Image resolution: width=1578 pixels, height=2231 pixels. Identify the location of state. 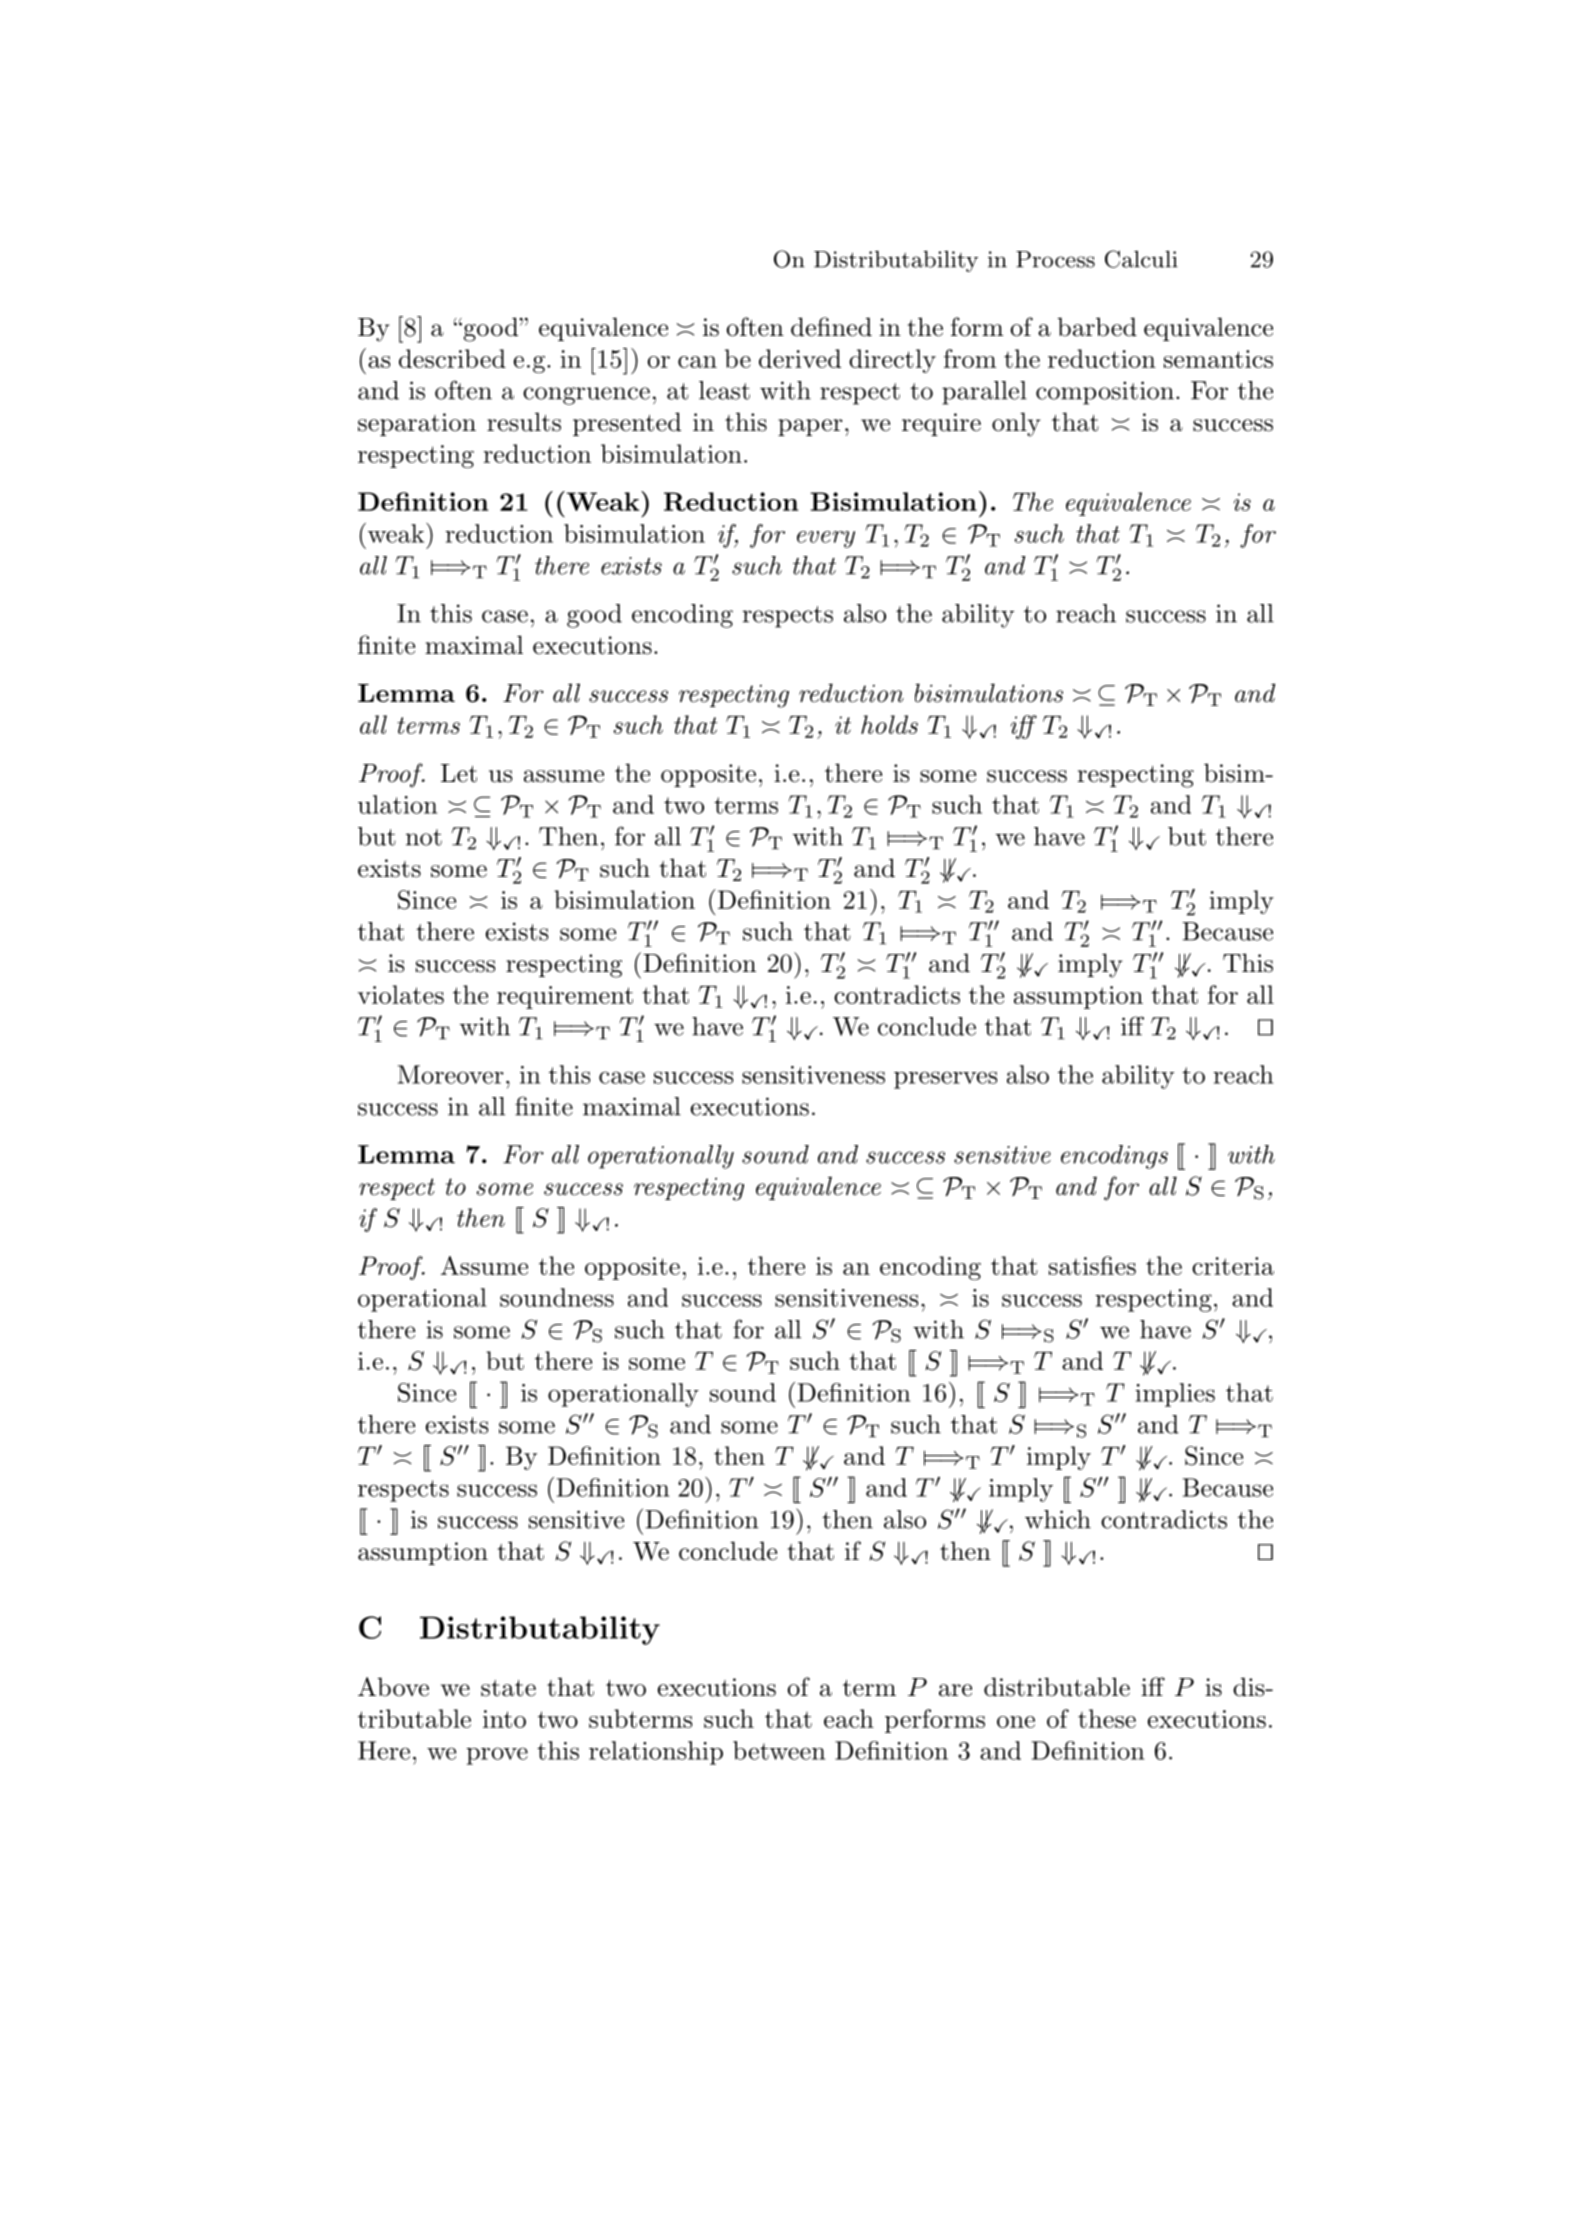
(508, 1688).
